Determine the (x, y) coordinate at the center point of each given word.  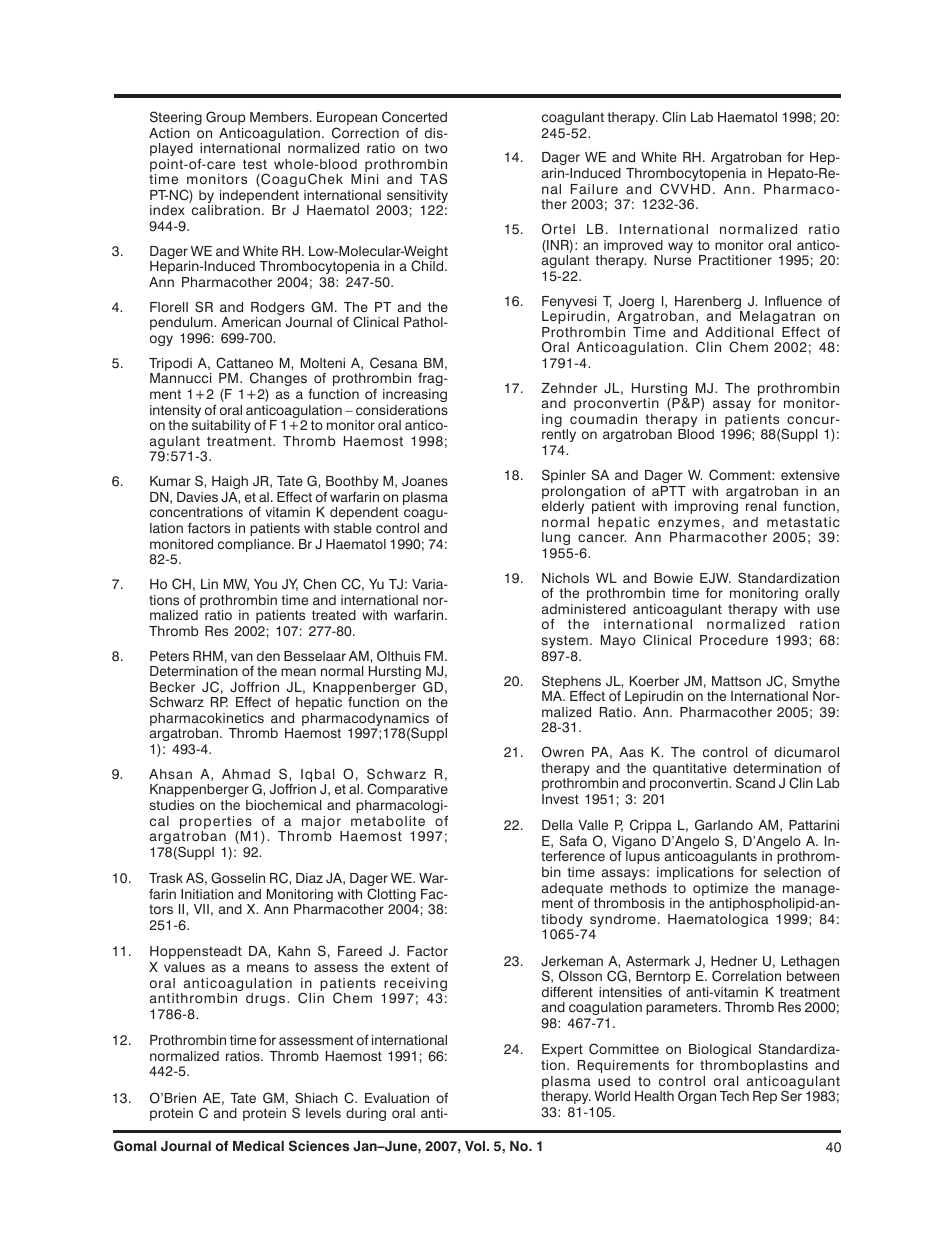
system (565, 641)
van (242, 657)
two (436, 148)
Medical (258, 1146)
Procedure (734, 640)
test (255, 164)
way (680, 247)
